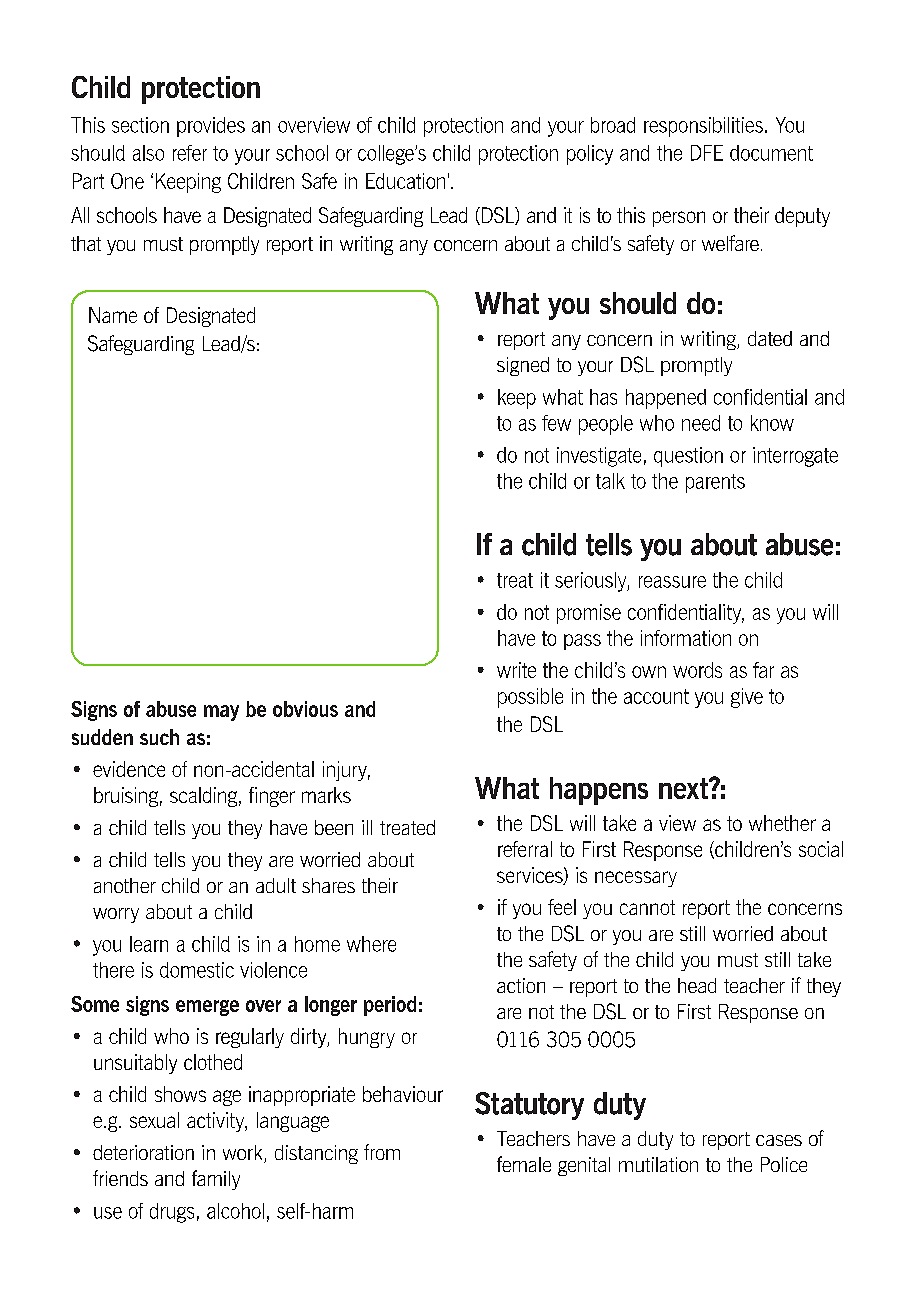  What do you see at coordinates (405, 181) in the screenshot?
I see `Education` at bounding box center [405, 181].
